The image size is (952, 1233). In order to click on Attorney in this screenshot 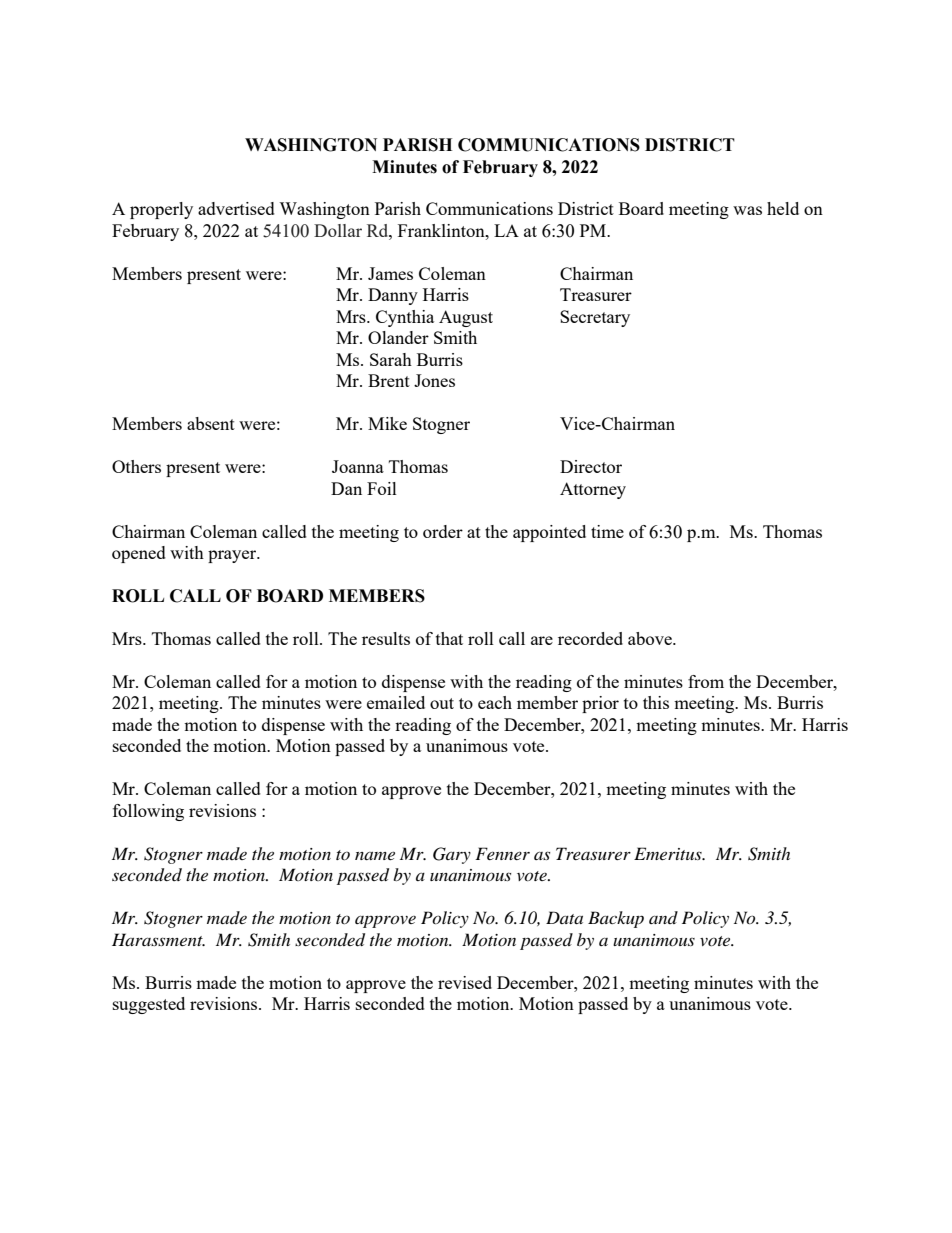, I will do `click(593, 490)`.
